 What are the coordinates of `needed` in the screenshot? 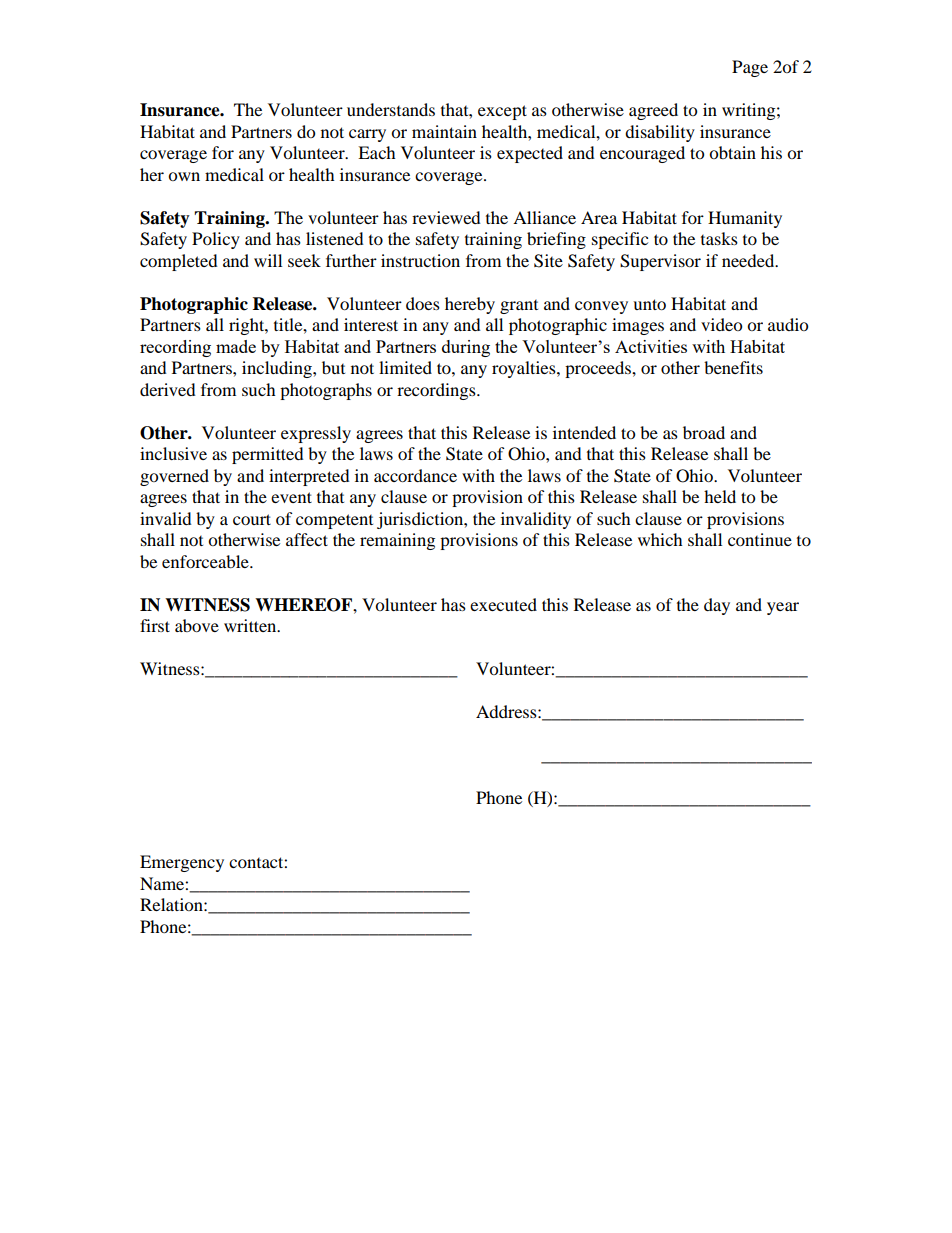 It's located at (749, 260).
